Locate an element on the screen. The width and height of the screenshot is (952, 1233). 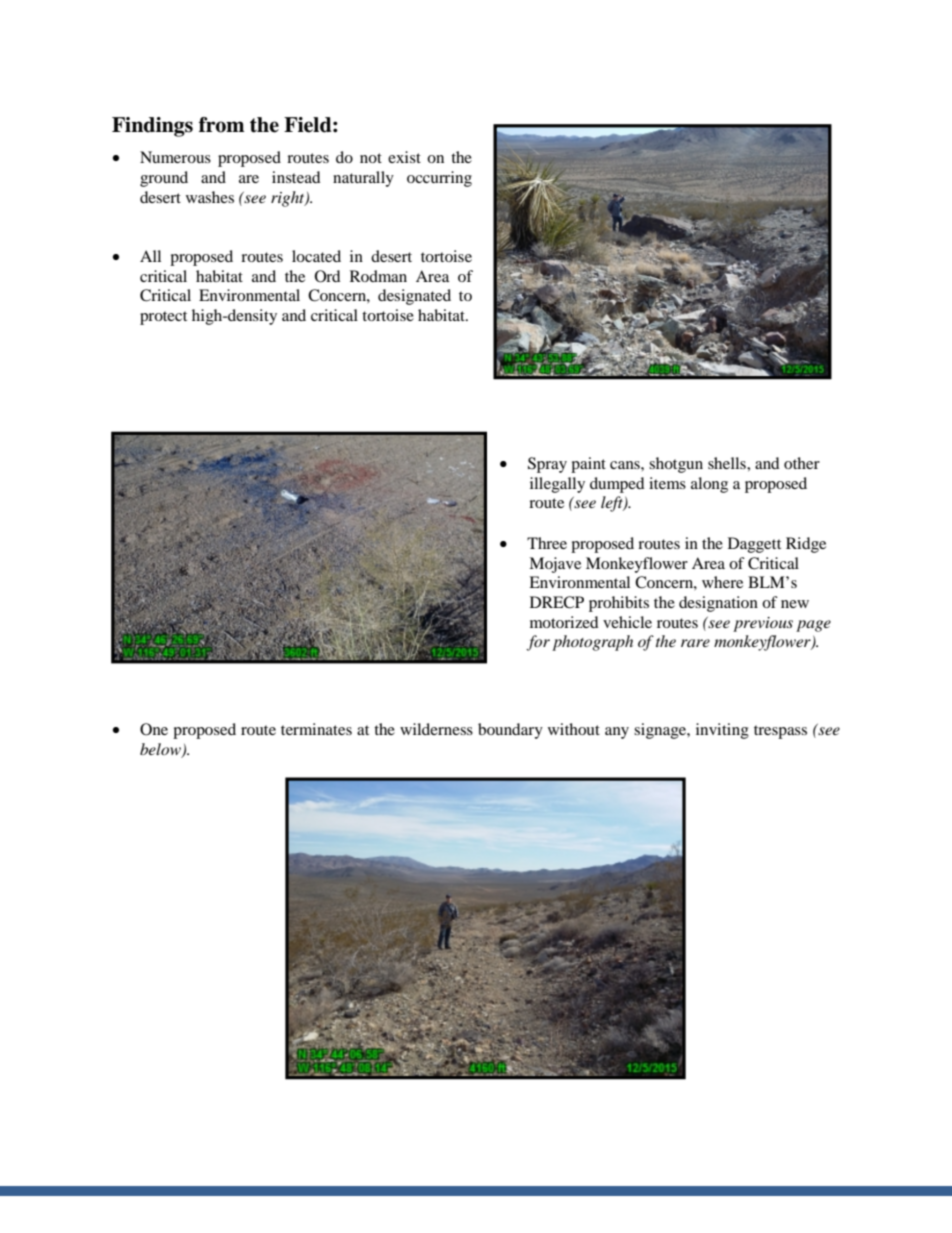
Rodman is located at coordinates (378, 276).
